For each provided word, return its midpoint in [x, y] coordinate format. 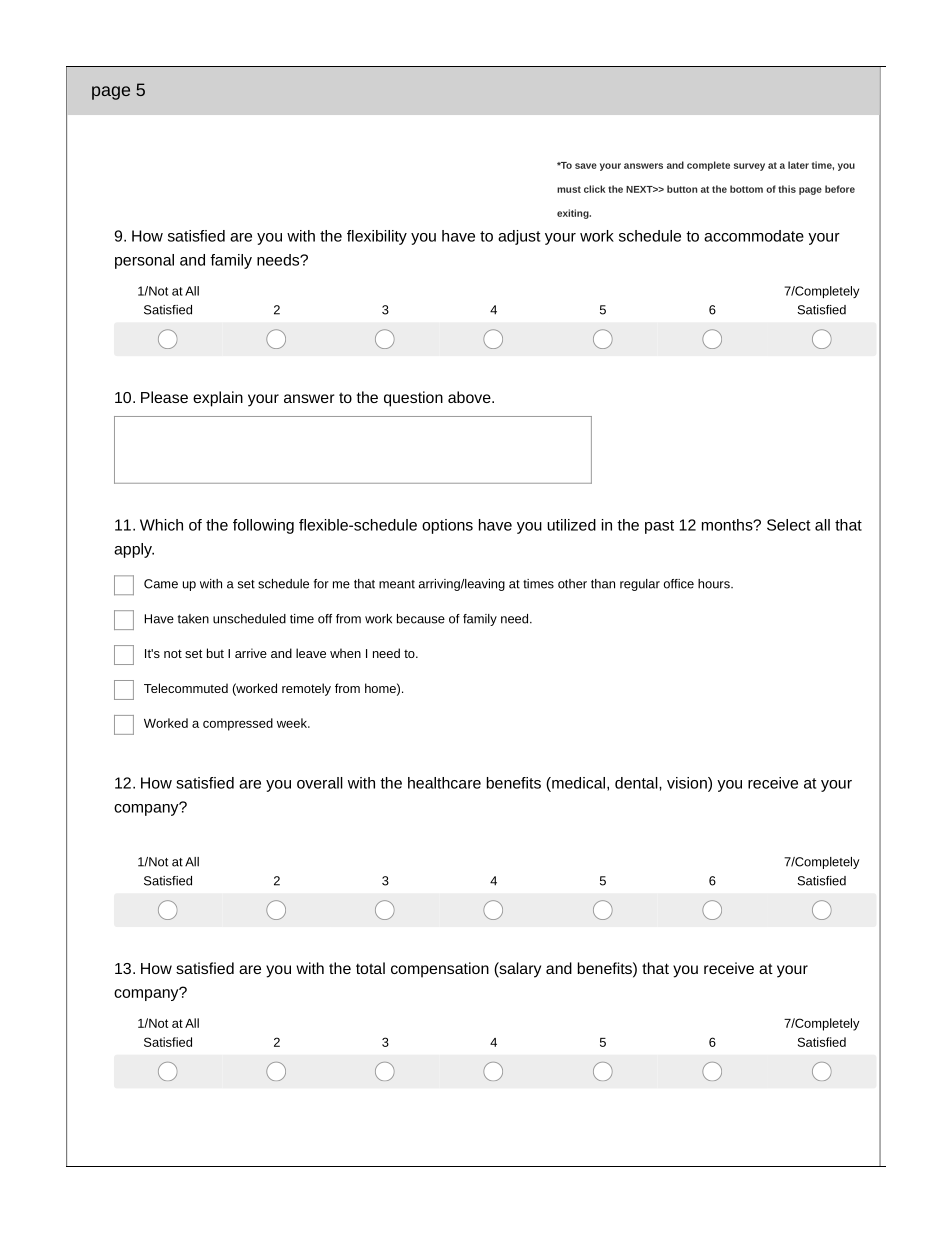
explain [218, 399]
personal [144, 261]
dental [637, 783]
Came [161, 584]
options [447, 526]
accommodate [754, 236]
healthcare [444, 783]
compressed [238, 724]
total [370, 968]
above [470, 397]
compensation [440, 970]
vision [688, 784]
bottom [746, 189]
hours [715, 584]
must [569, 189]
